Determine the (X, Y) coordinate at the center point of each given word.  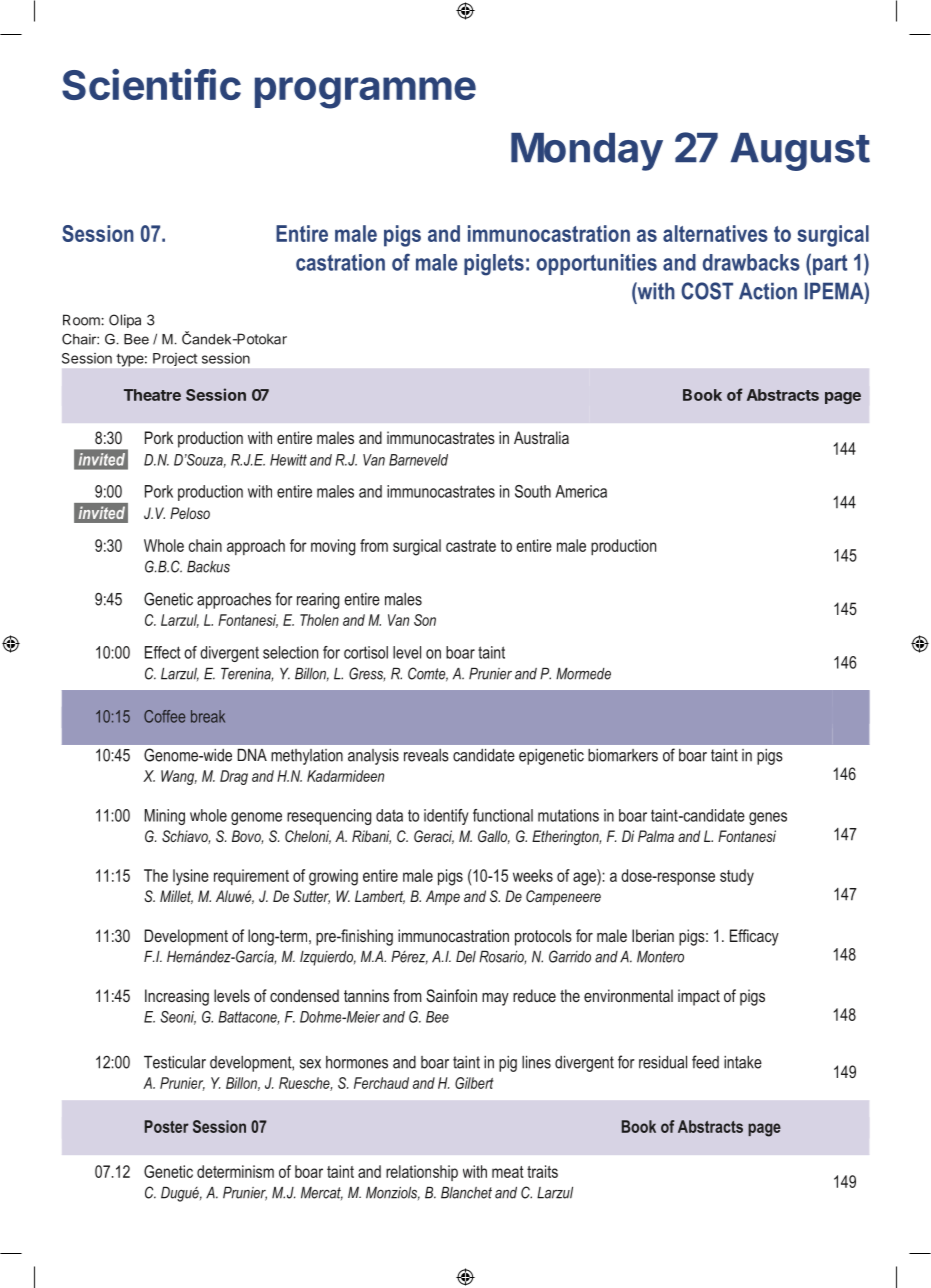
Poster (167, 1126)
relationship (422, 1173)
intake (743, 1062)
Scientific (151, 84)
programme (365, 93)
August (800, 152)
